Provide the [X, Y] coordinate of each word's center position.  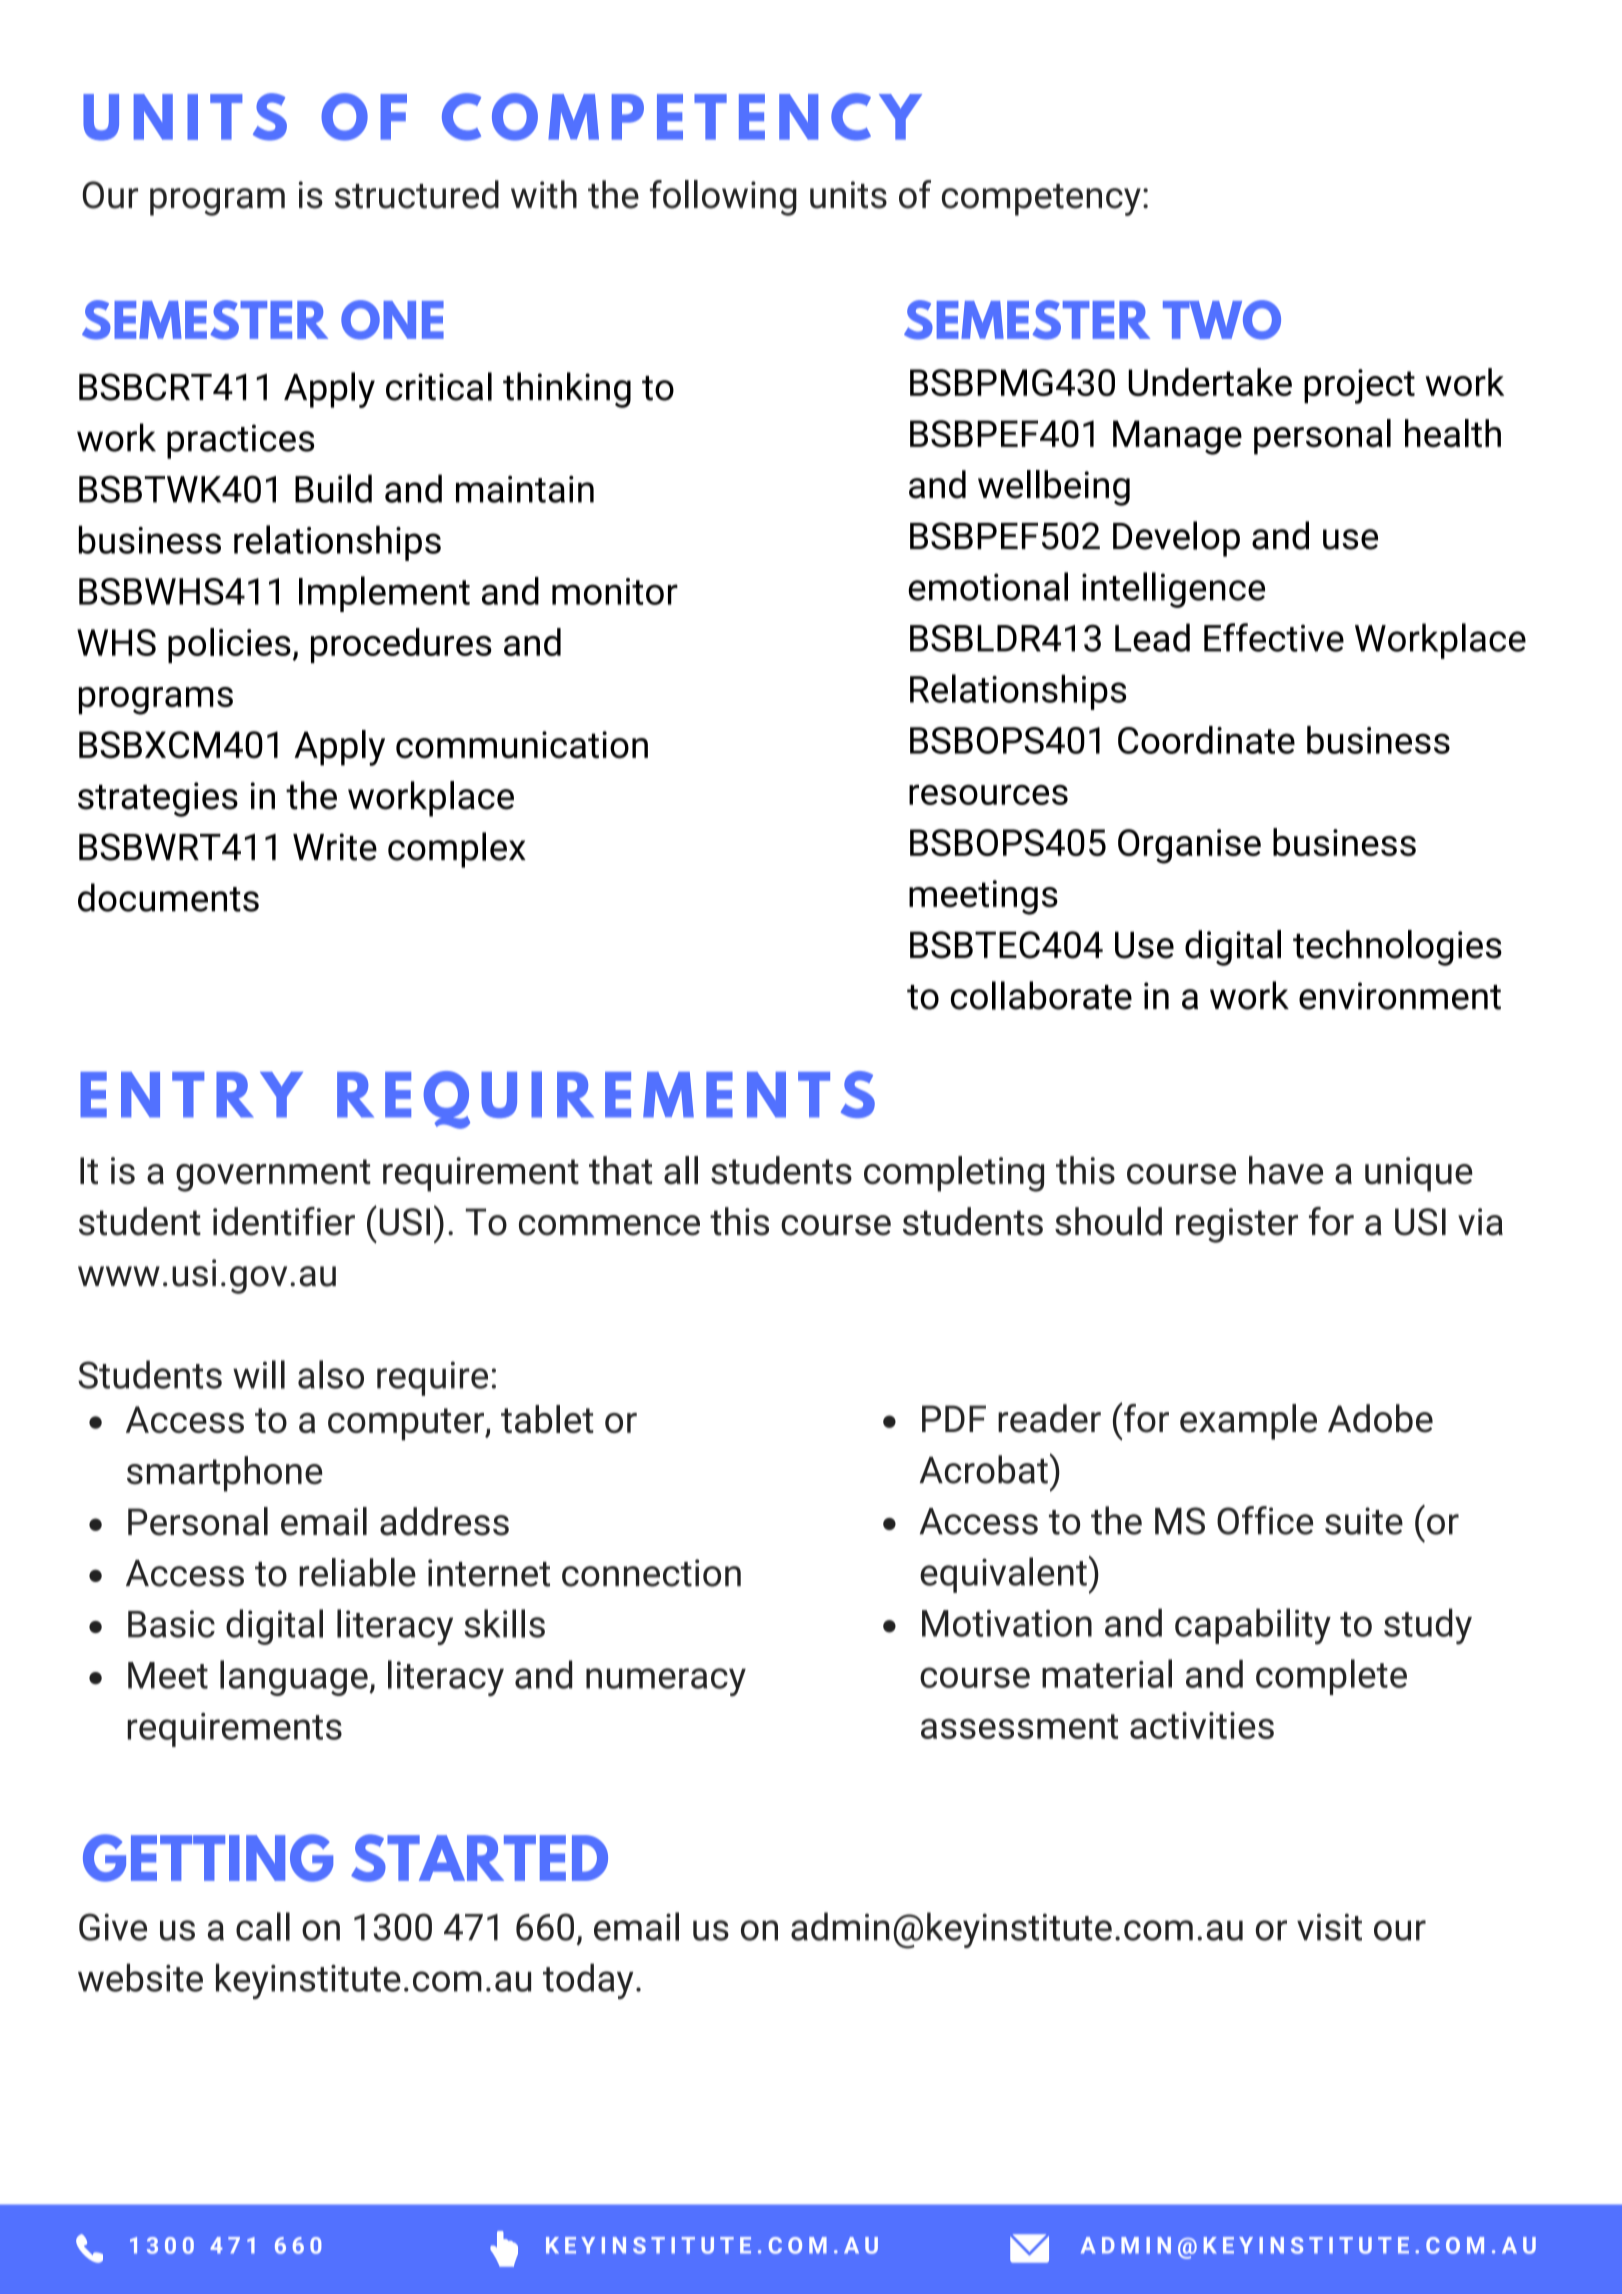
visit [1329, 1927]
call [263, 1926]
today [588, 1981]
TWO [1222, 320]
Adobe [1380, 1418]
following [723, 198]
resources [988, 795]
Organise [1189, 846]
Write [335, 847]
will [259, 1374]
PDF [954, 1418]
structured [417, 194]
